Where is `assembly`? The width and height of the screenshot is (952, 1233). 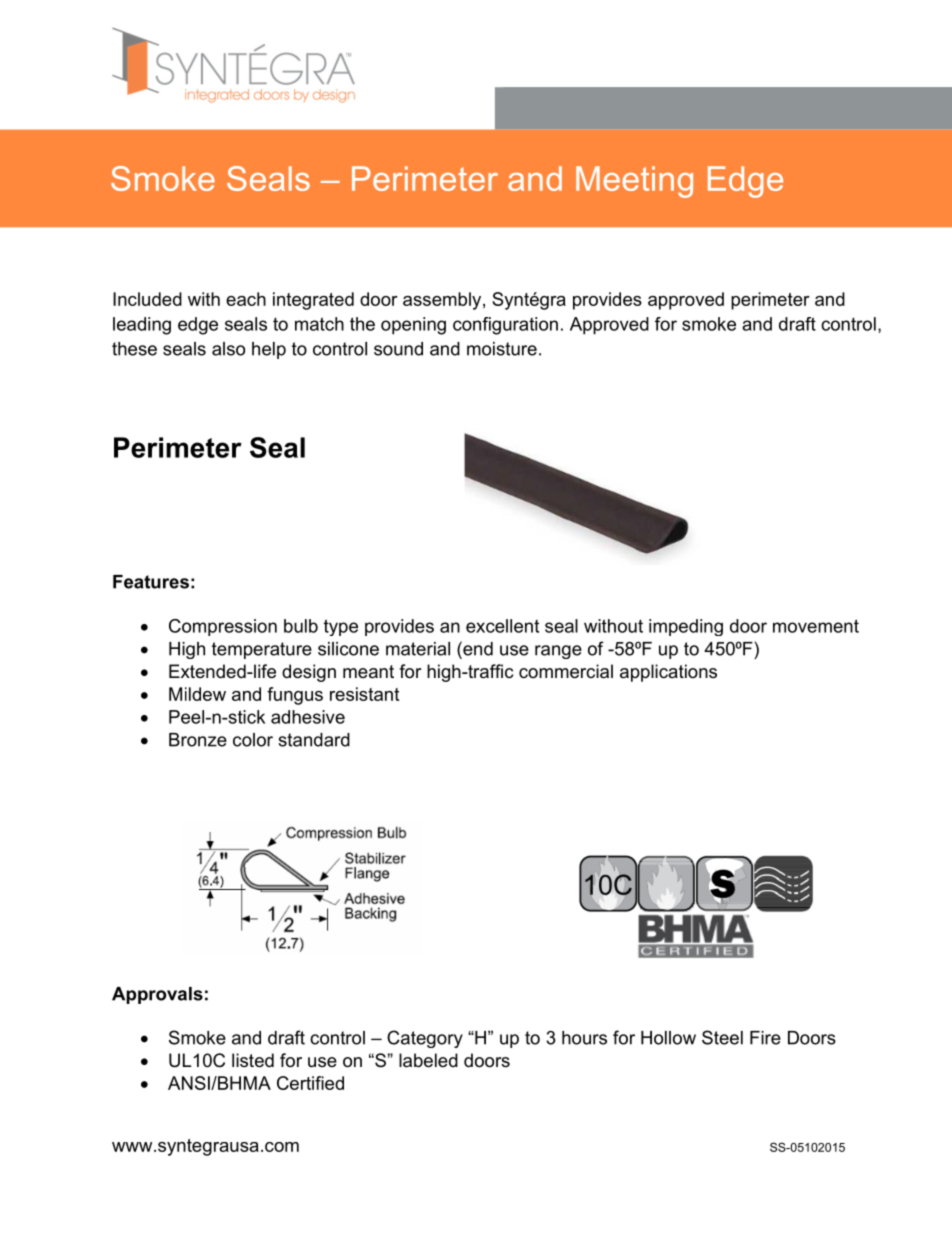
assembly is located at coordinates (443, 301).
